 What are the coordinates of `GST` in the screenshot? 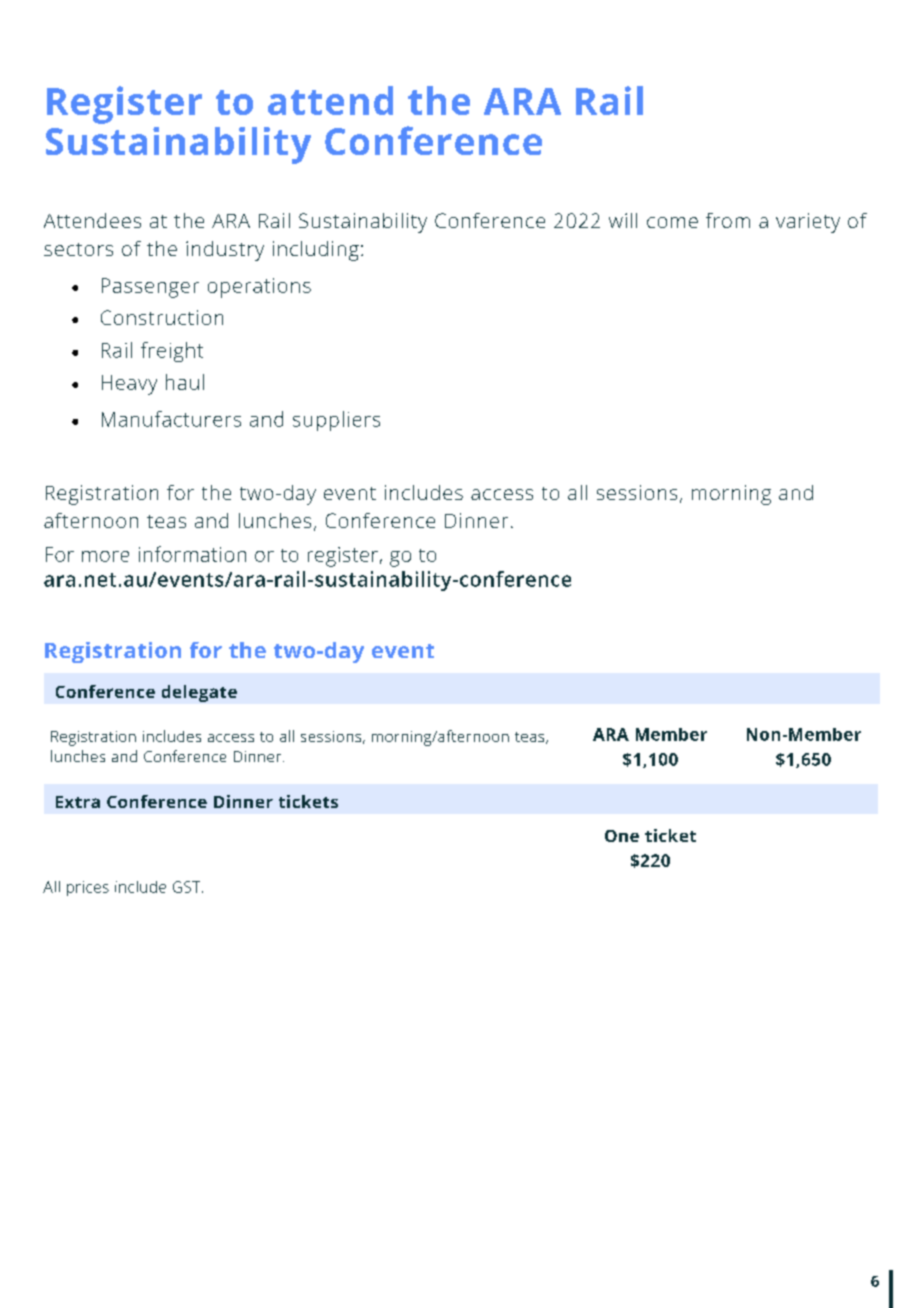 It's located at (188, 887).
